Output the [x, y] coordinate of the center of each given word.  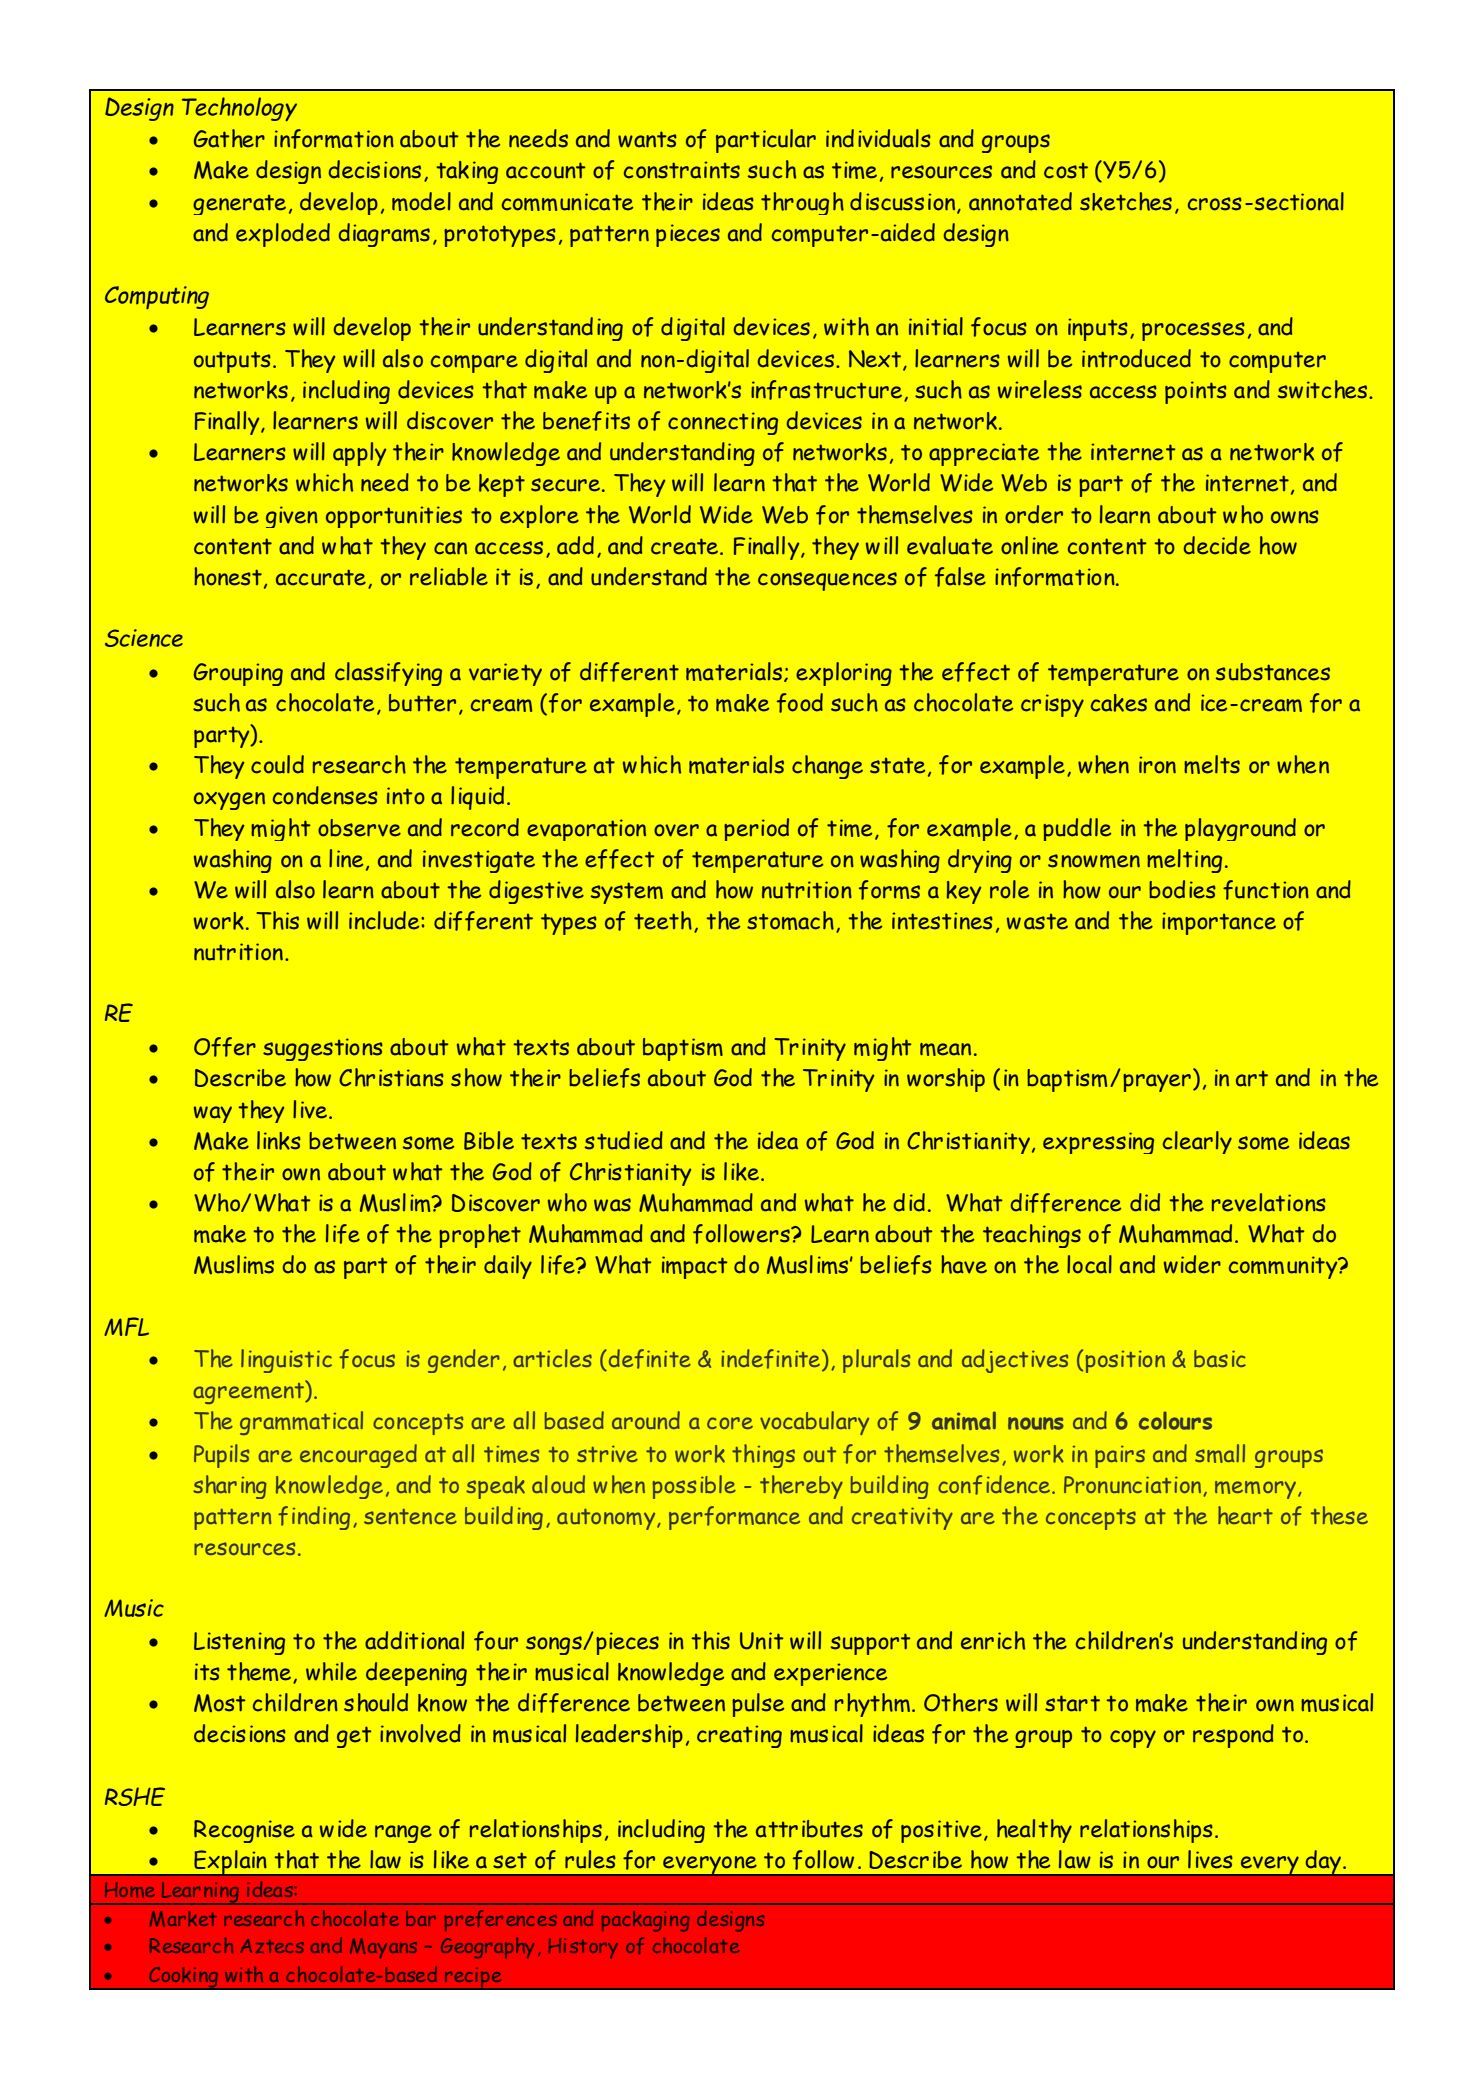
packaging [645, 1921]
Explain [230, 1863]
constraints [682, 170]
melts [1212, 764]
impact [695, 1267]
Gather [229, 138]
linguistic [286, 1361]
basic [1220, 1358]
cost [1066, 171]
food [800, 703]
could [277, 764]
